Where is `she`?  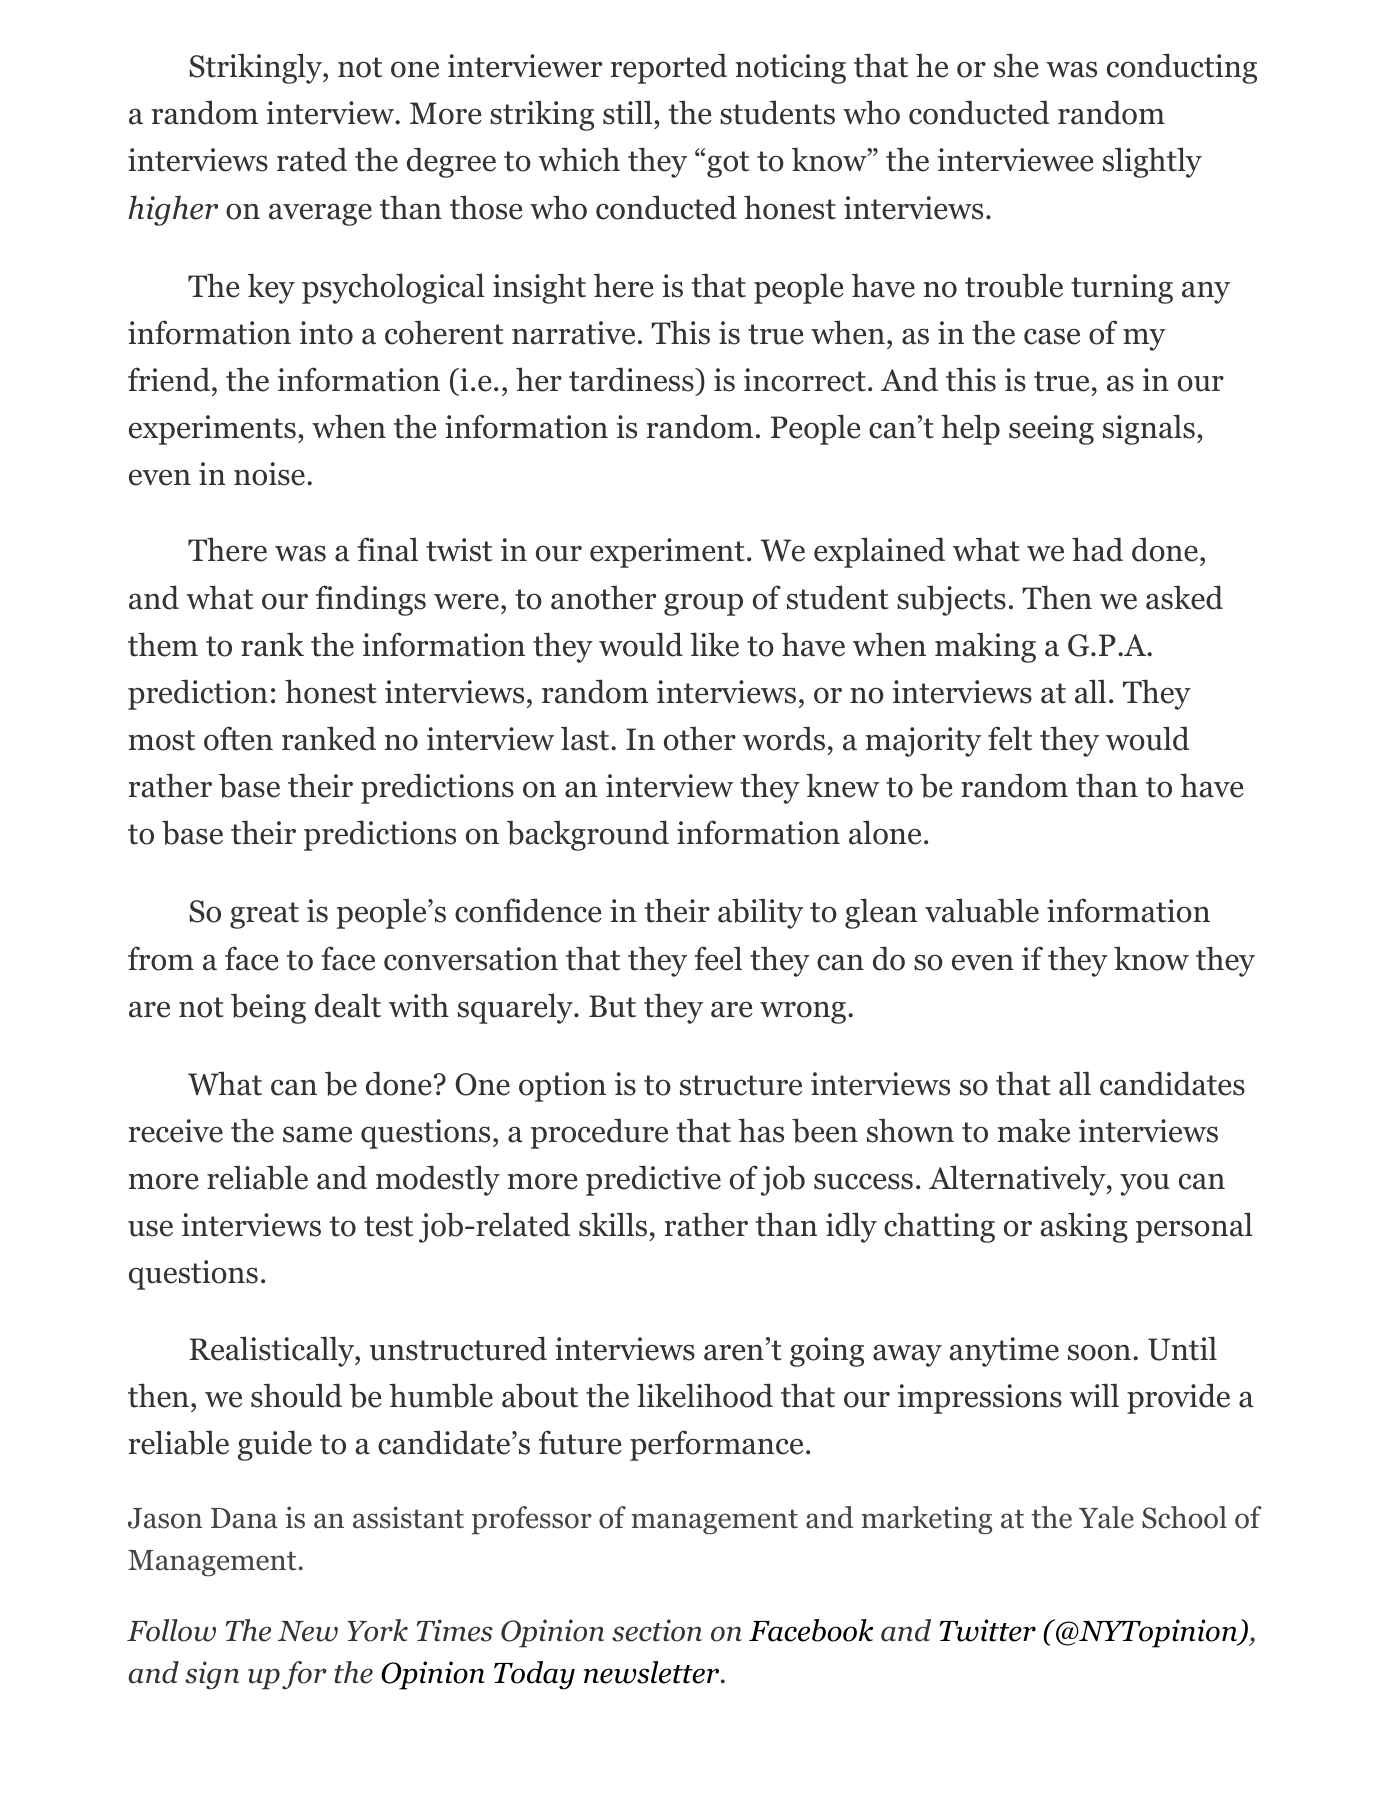 she is located at coordinates (1016, 65).
